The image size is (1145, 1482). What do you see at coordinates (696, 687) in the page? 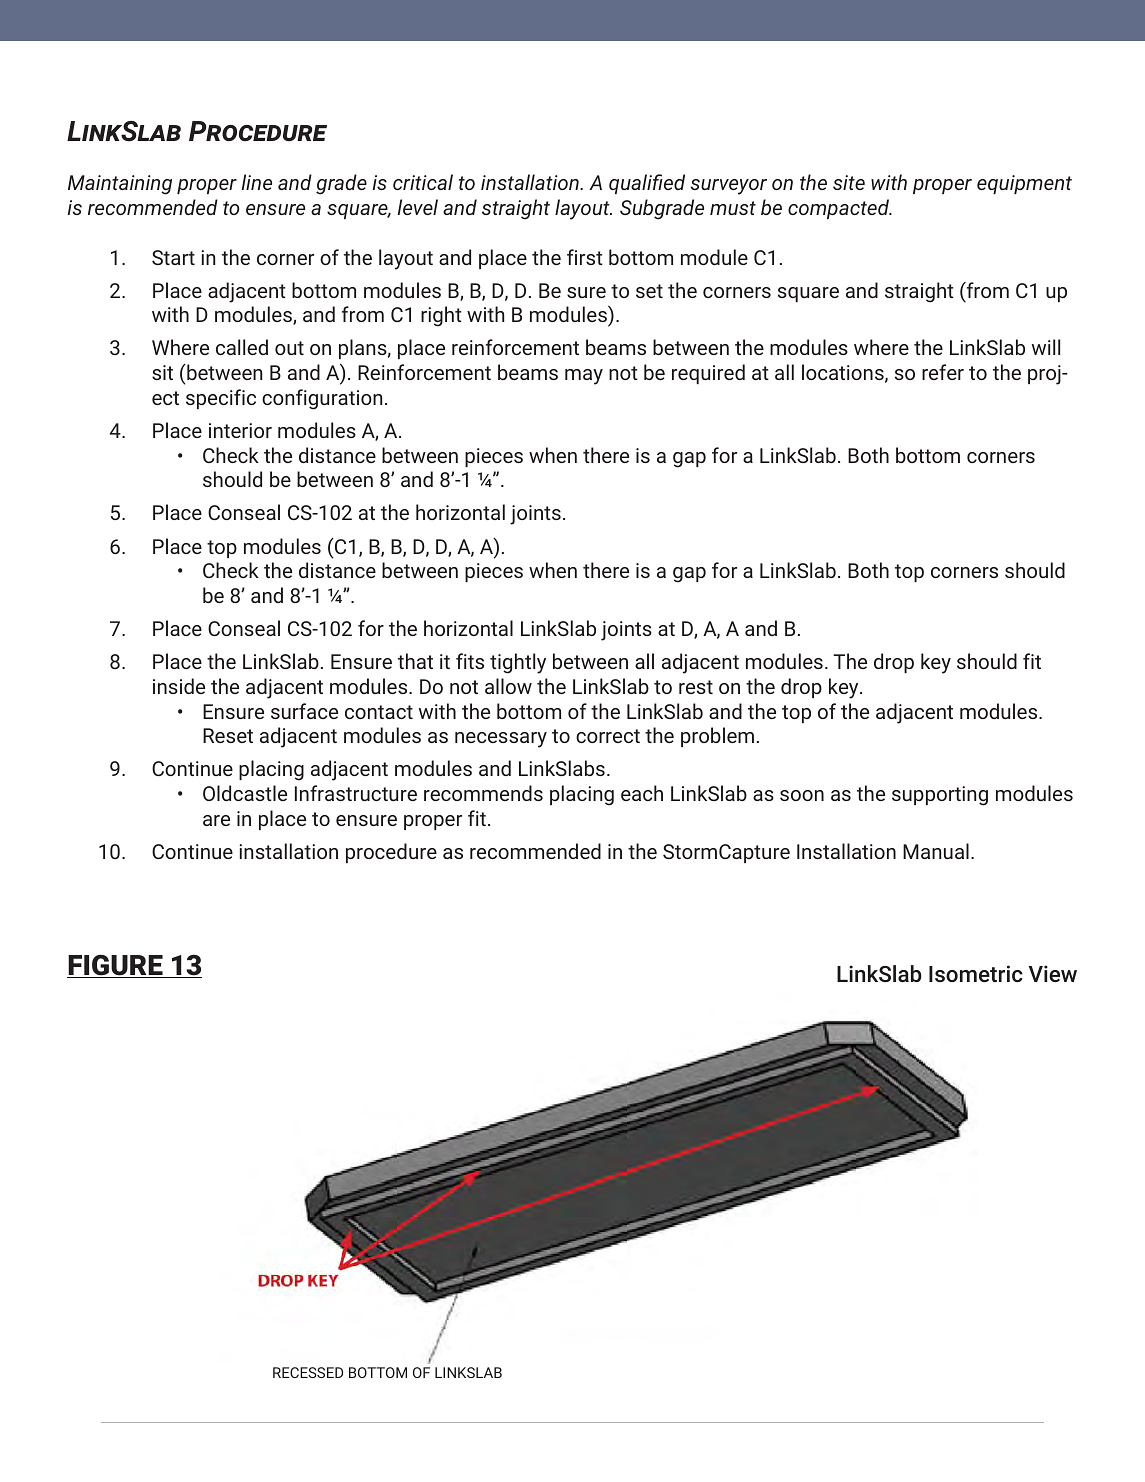
I see `rest` at bounding box center [696, 687].
